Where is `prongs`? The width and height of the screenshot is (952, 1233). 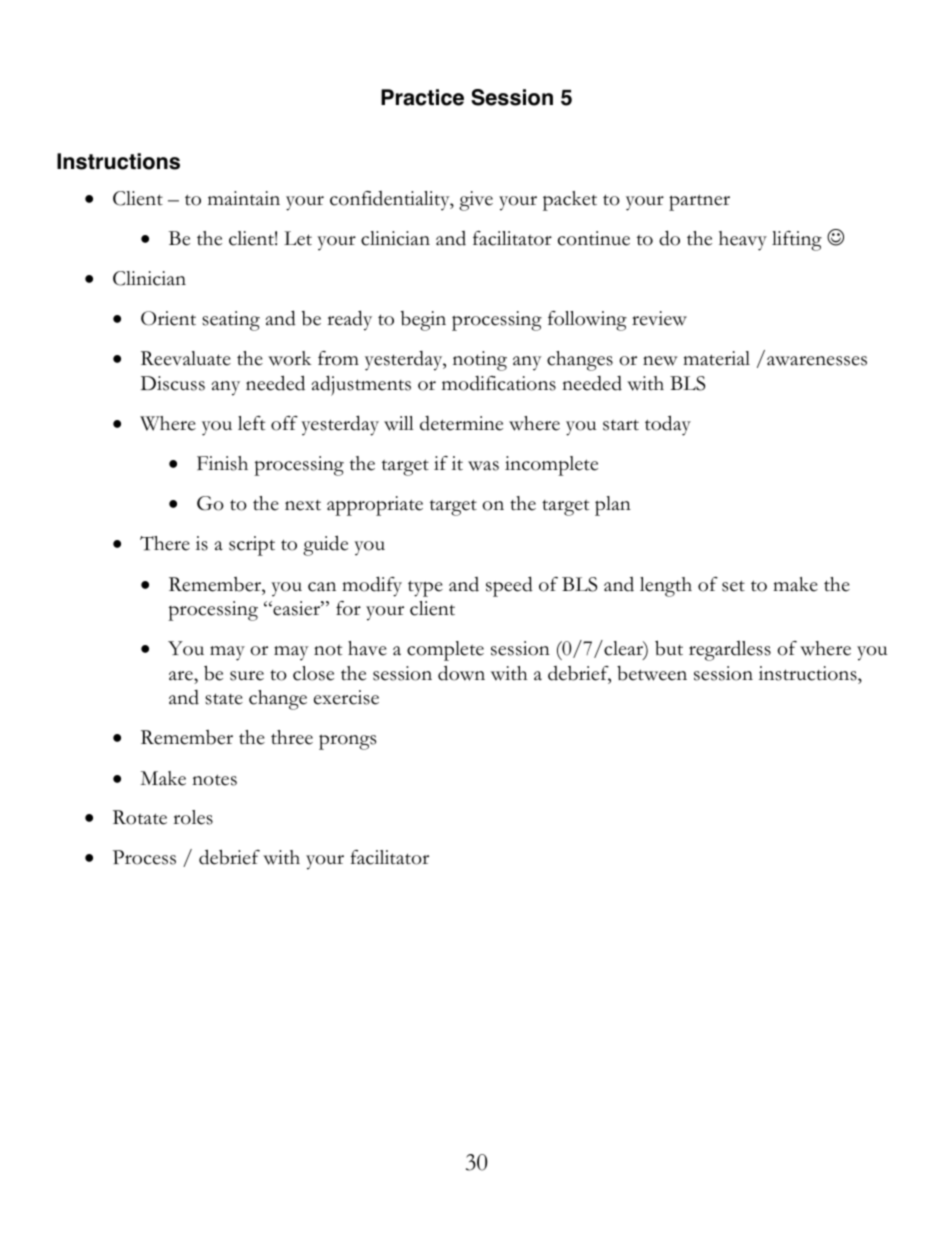 prongs is located at coordinates (347, 742).
